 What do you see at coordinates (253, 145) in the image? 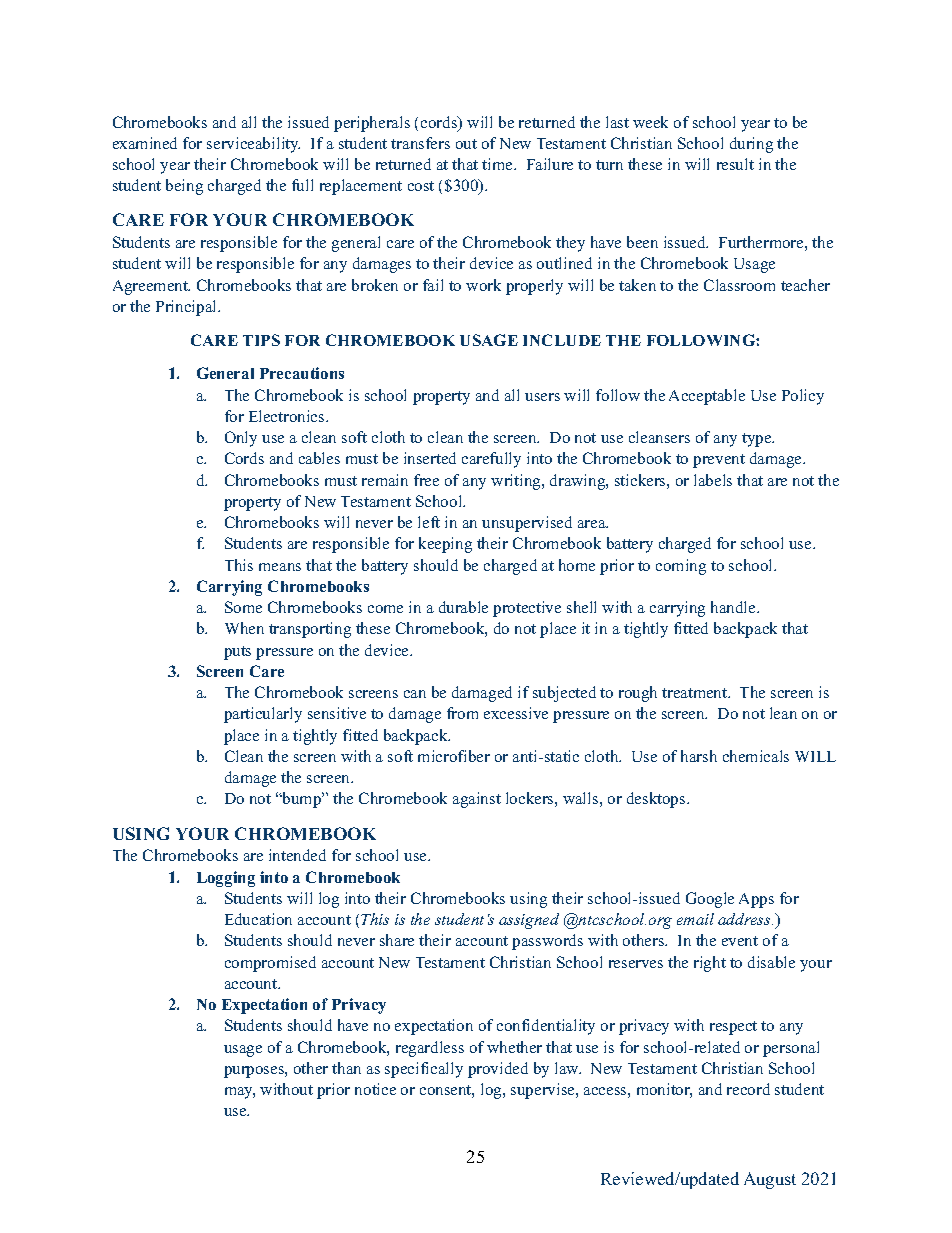
I see `serviceability` at bounding box center [253, 145].
